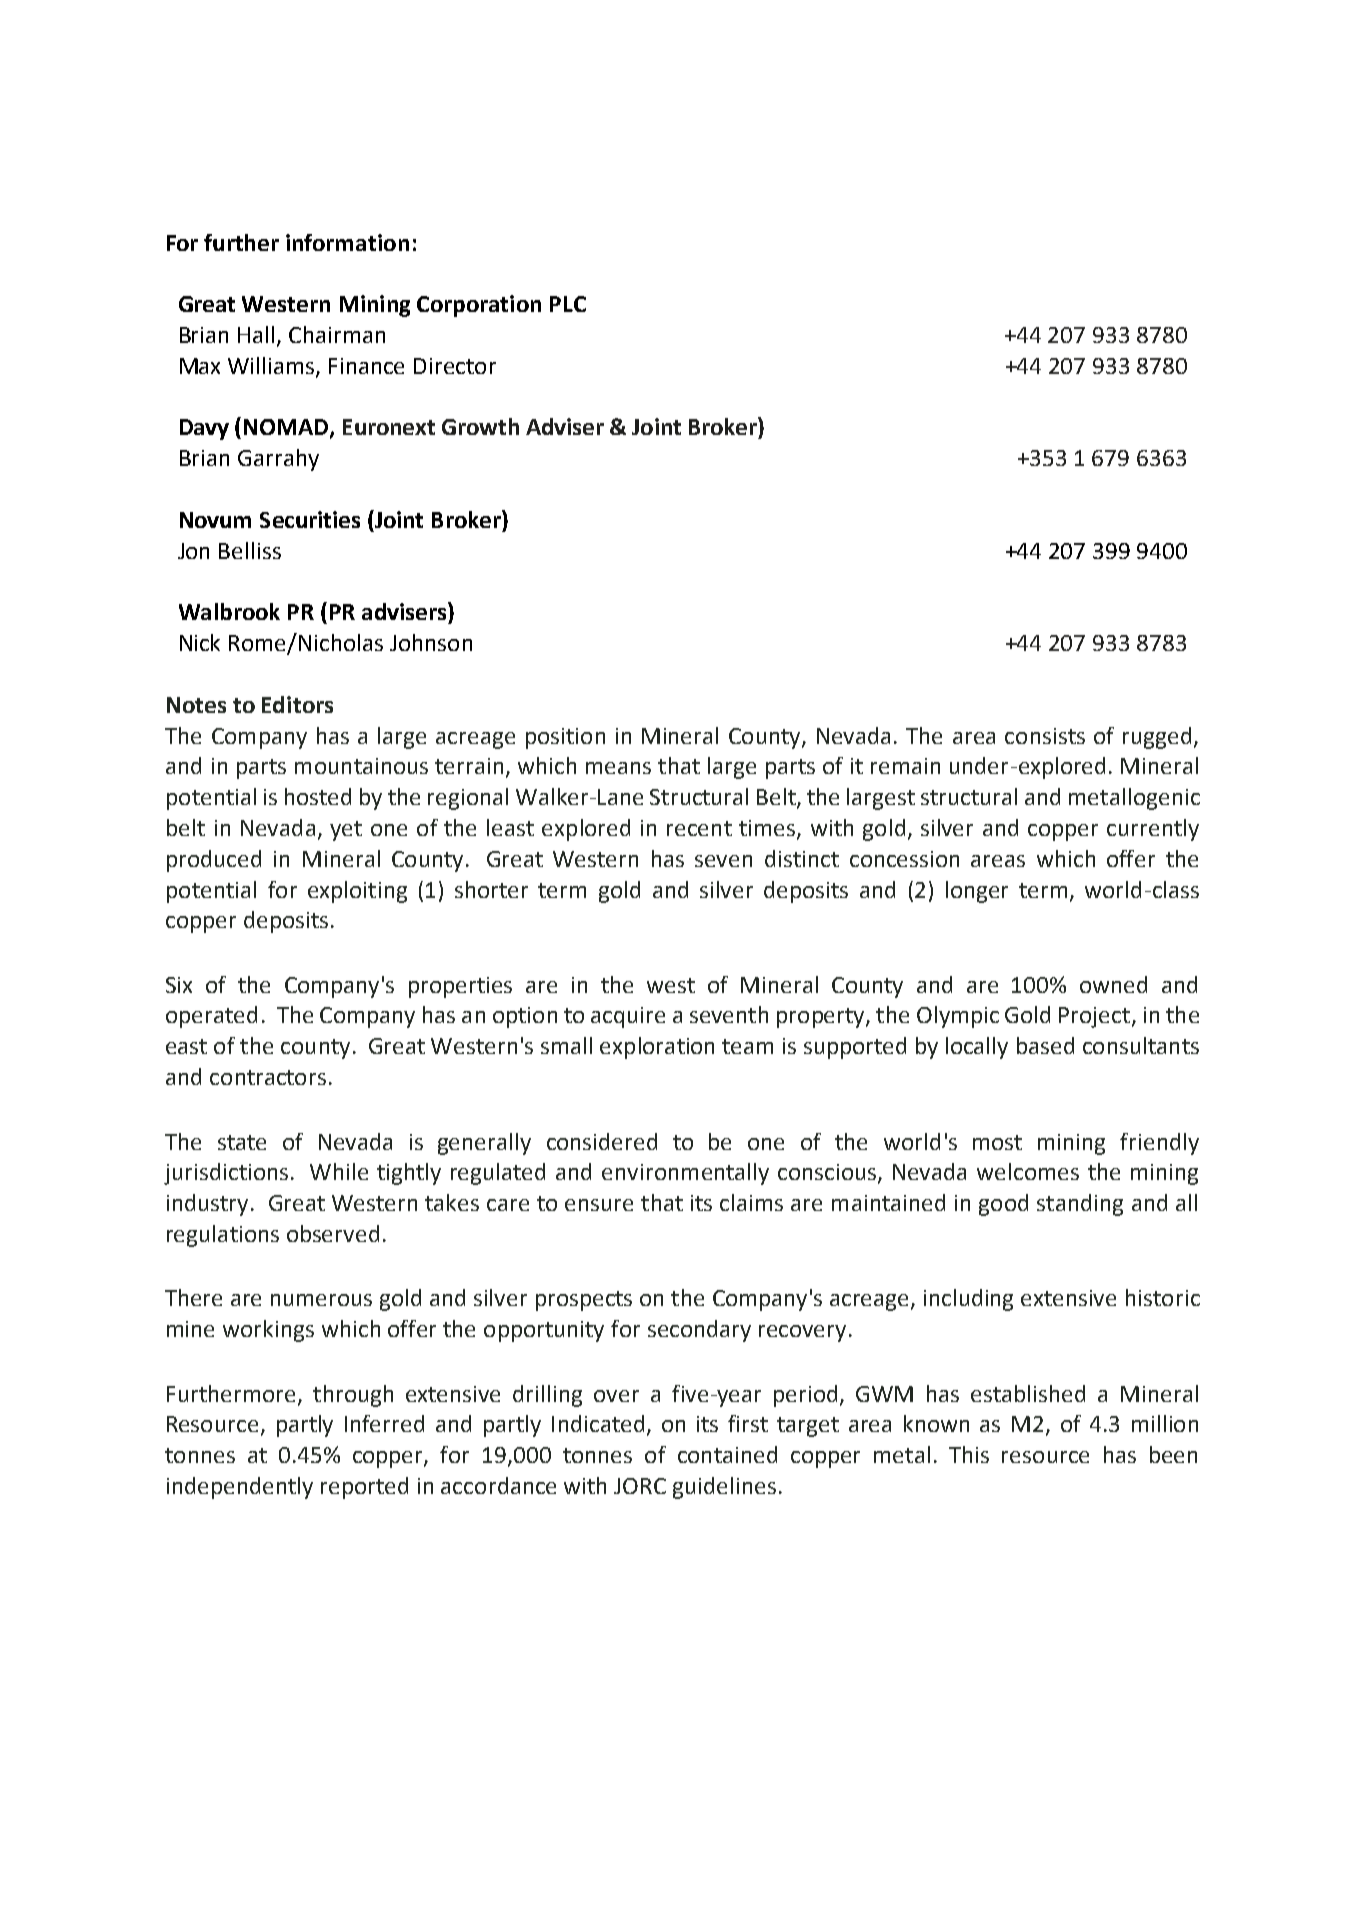 This screenshot has height=1931, width=1365. Describe the element at coordinates (346, 831) in the screenshot. I see `yet` at that location.
